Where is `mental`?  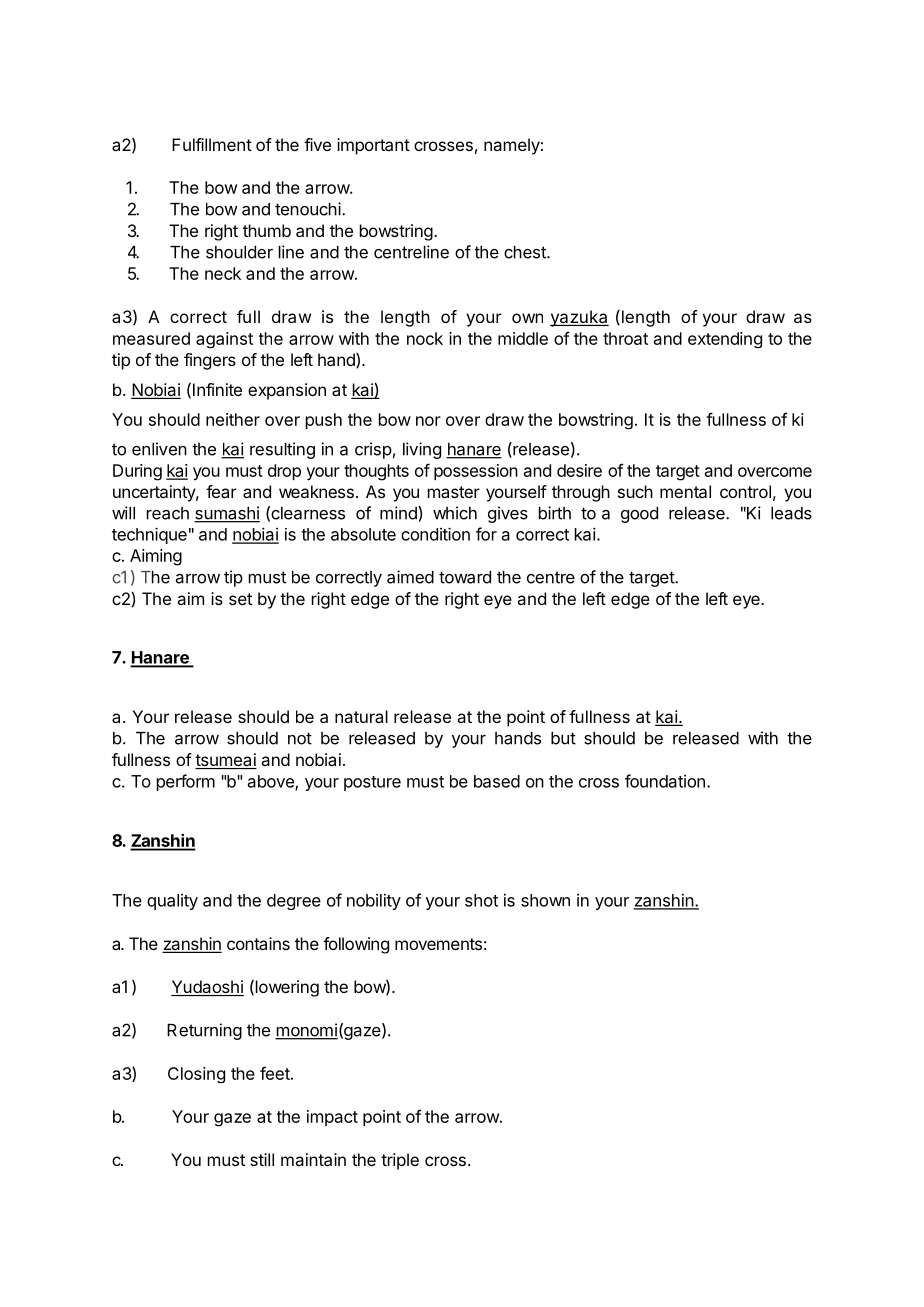 mental is located at coordinates (685, 491).
